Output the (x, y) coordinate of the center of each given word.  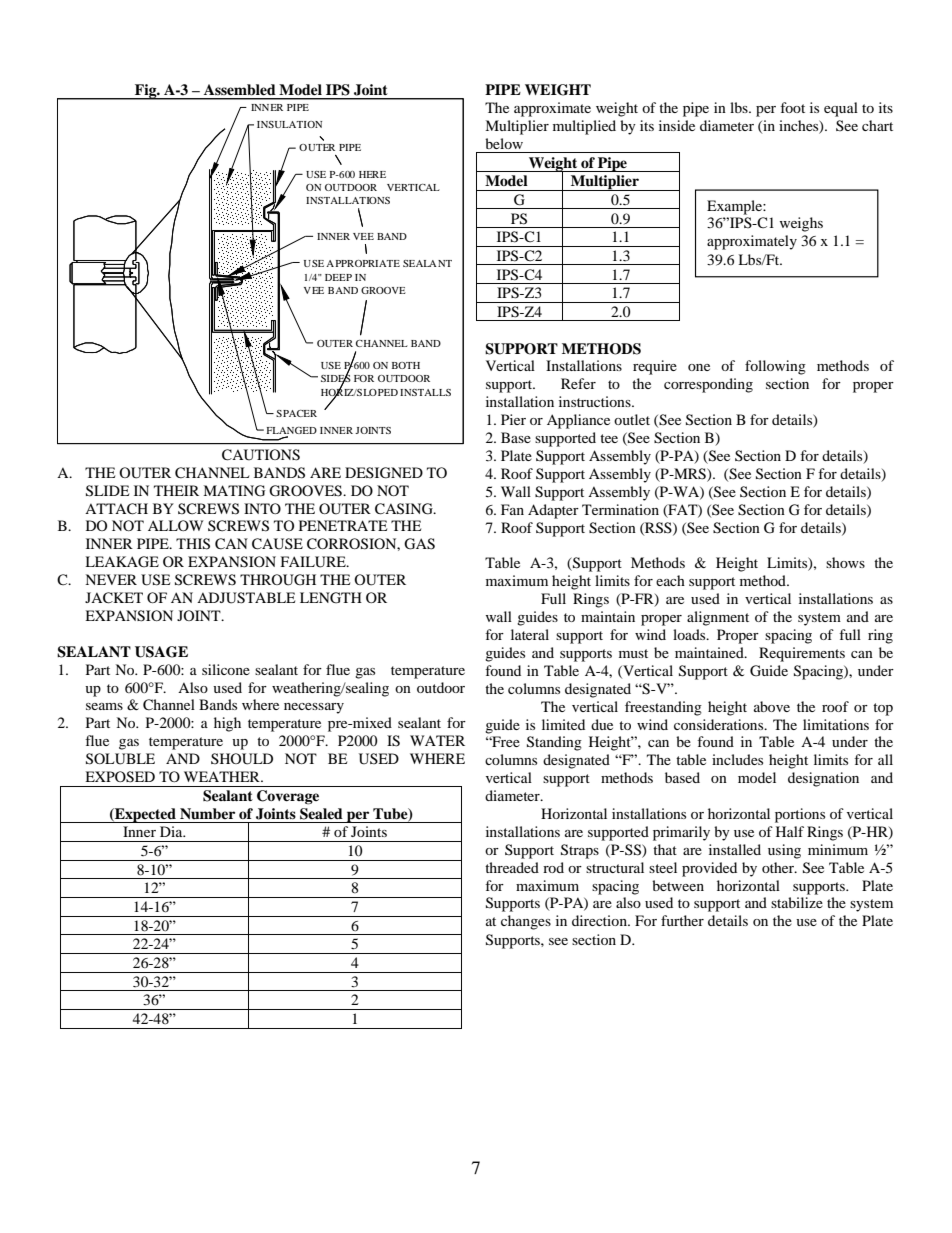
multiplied (584, 127)
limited (563, 724)
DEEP (338, 277)
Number (207, 813)
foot (792, 107)
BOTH (406, 365)
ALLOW (176, 525)
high (227, 724)
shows (845, 562)
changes (526, 922)
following (775, 367)
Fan (512, 509)
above (772, 706)
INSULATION (289, 124)
